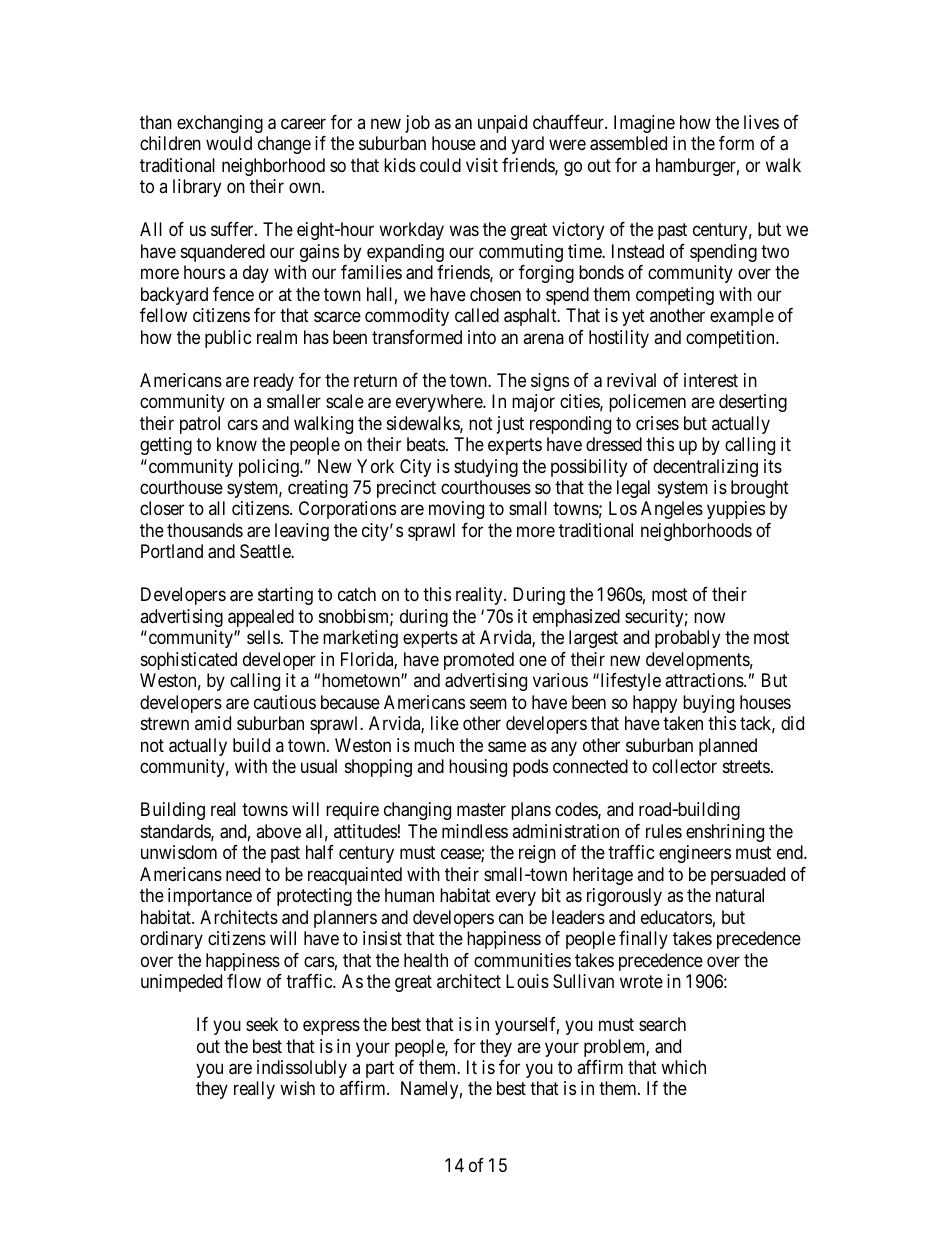  Describe the element at coordinates (213, 723) in the screenshot. I see `amid` at that location.
